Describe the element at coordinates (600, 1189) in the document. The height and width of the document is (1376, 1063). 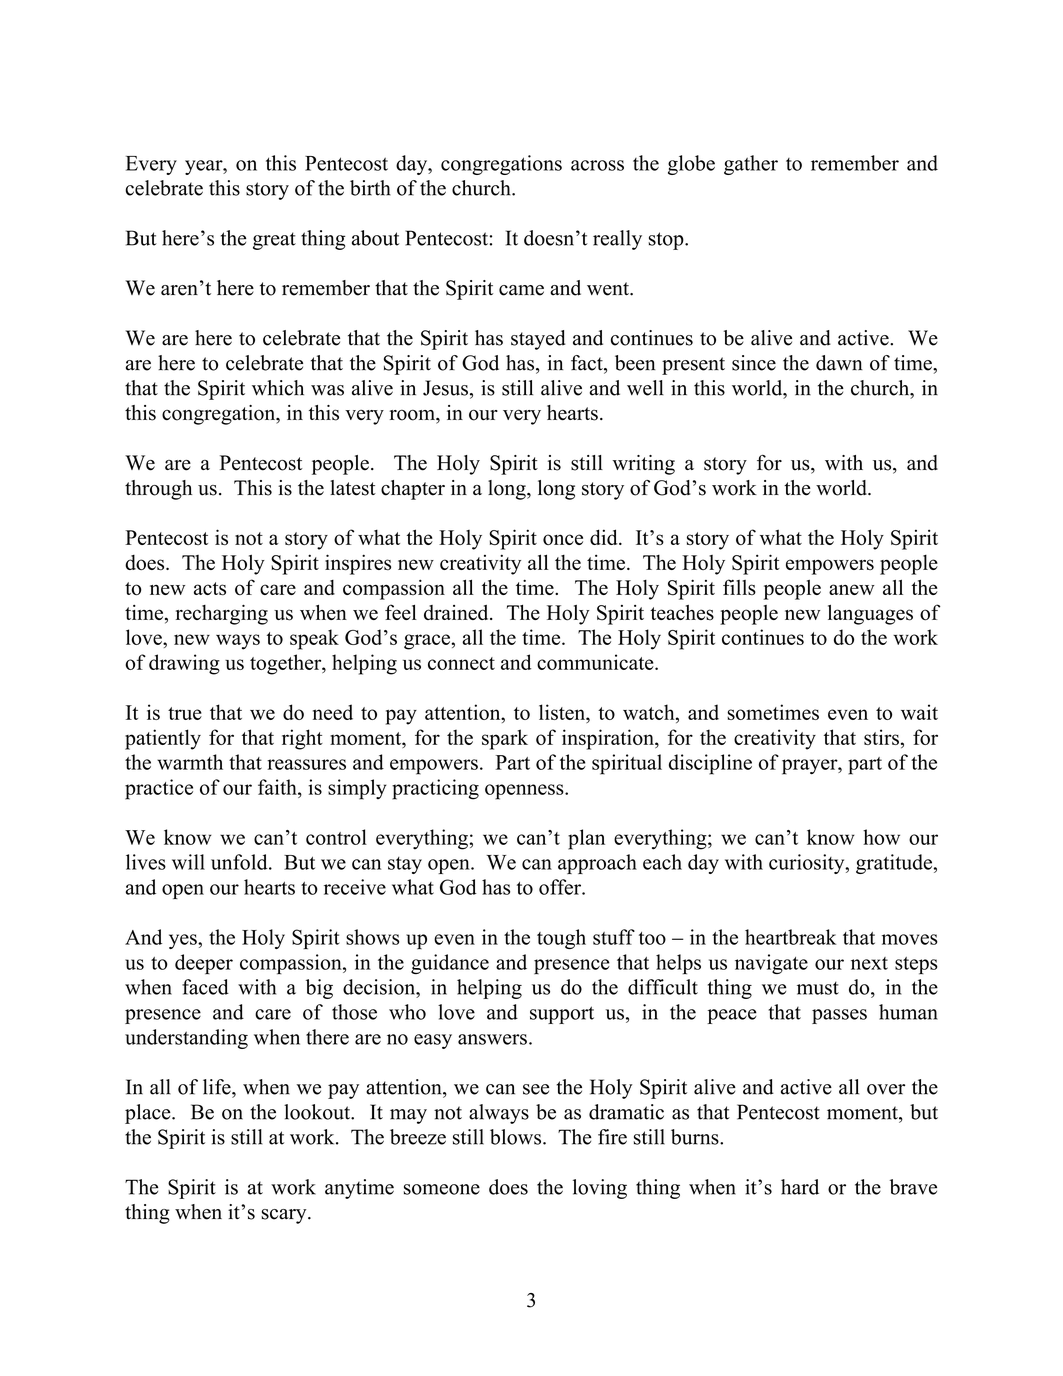
I see `loving` at that location.
